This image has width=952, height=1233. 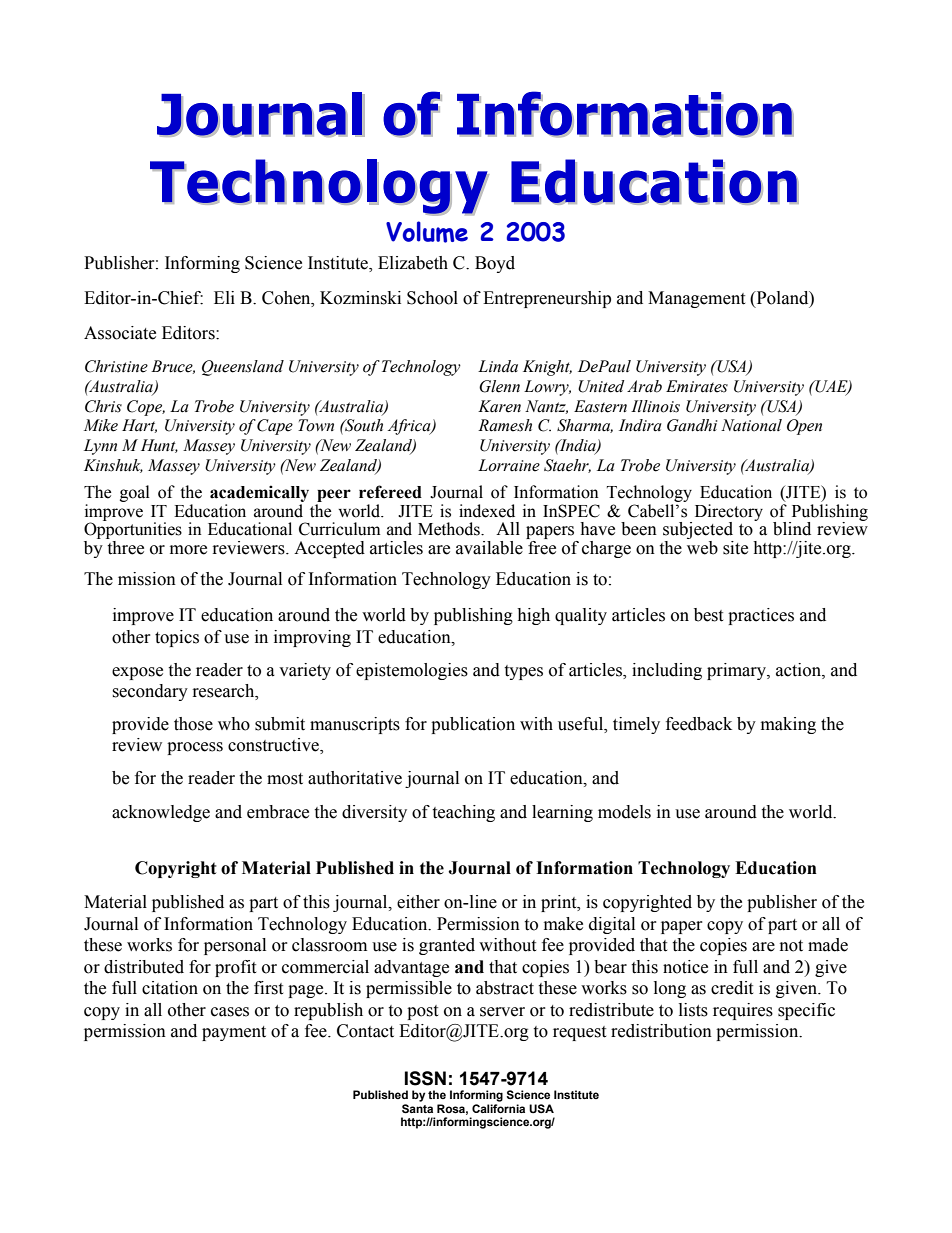 I want to click on acknowledge, so click(x=161, y=813).
